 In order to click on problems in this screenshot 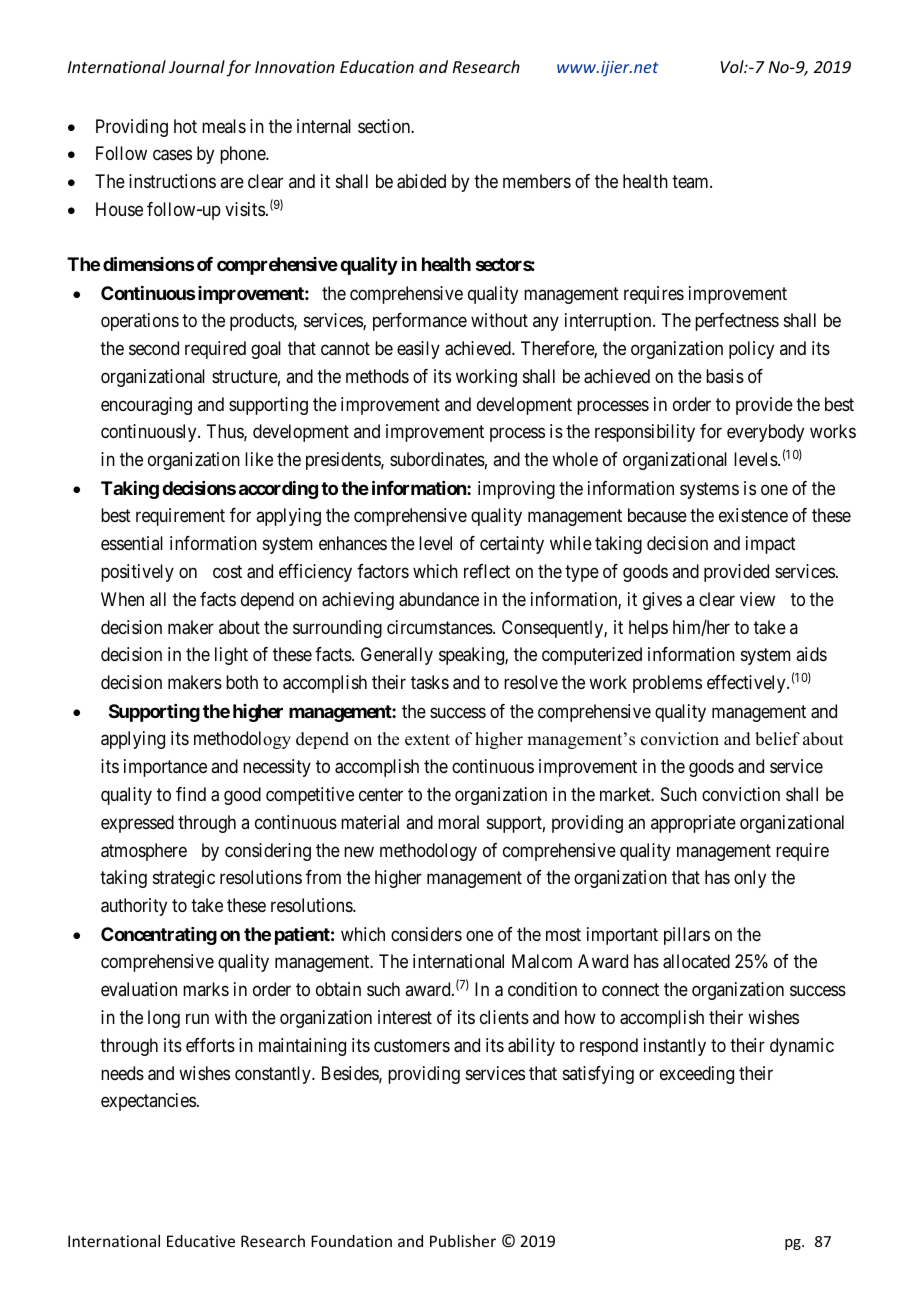, I will do `click(667, 684)`.
